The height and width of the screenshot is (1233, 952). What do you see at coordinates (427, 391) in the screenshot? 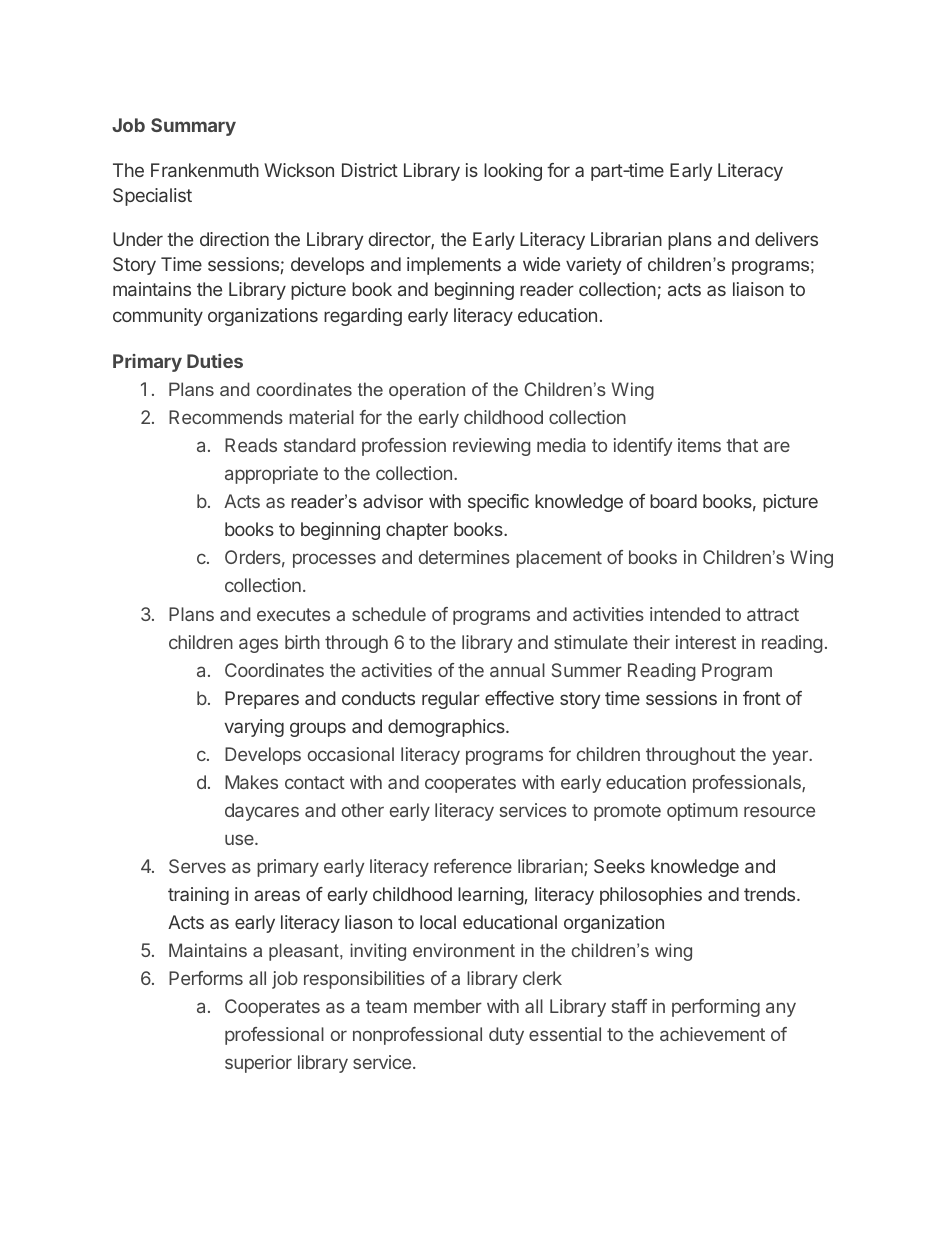
I see `operation` at bounding box center [427, 391].
